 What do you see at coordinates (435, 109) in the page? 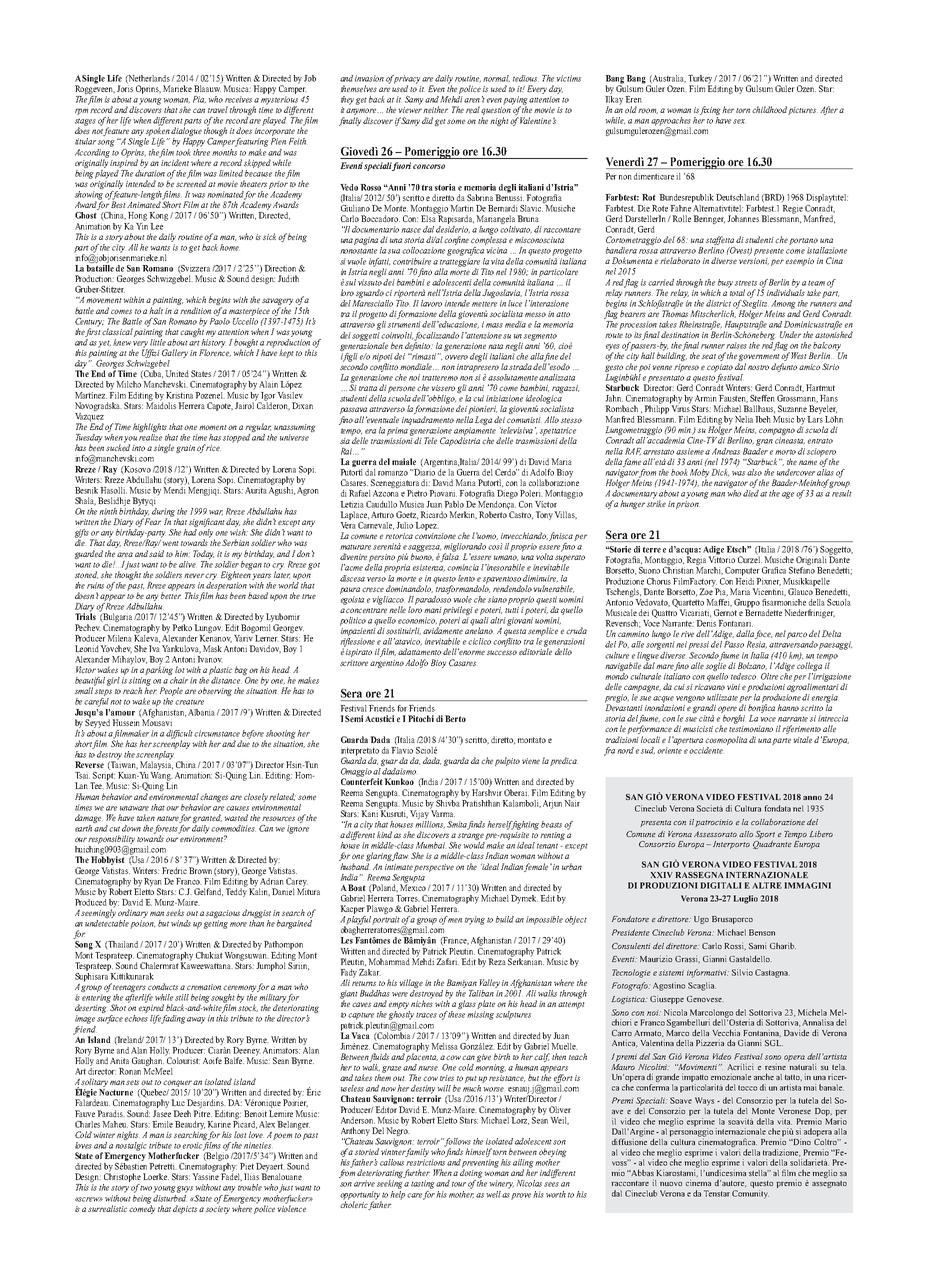
I see `neither` at bounding box center [435, 109].
